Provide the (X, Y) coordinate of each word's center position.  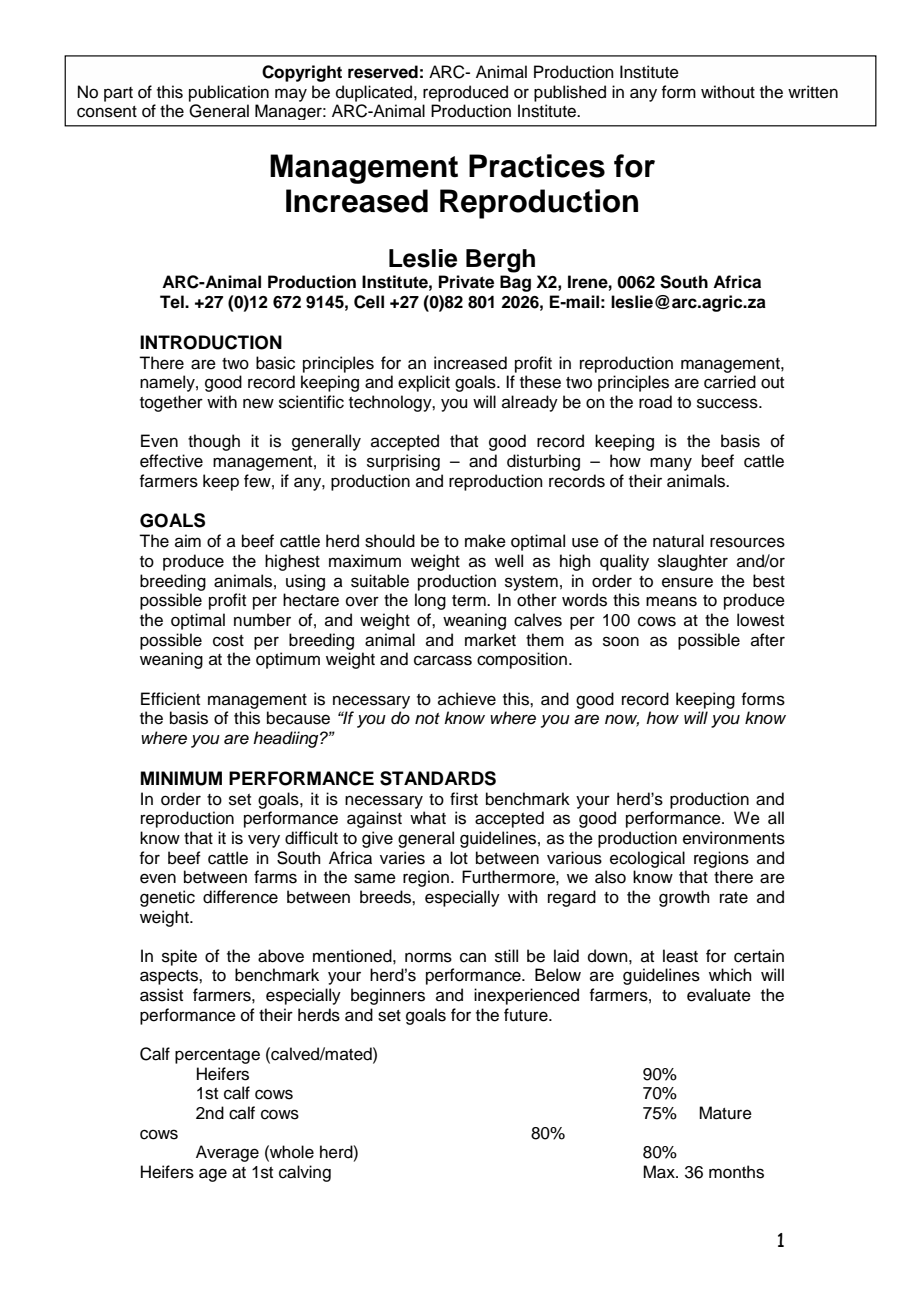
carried (730, 382)
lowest (760, 620)
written (813, 92)
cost (228, 641)
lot (459, 858)
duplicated (375, 93)
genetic (167, 898)
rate (734, 898)
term (470, 601)
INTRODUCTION (211, 342)
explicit (424, 383)
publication (229, 93)
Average (227, 1153)
